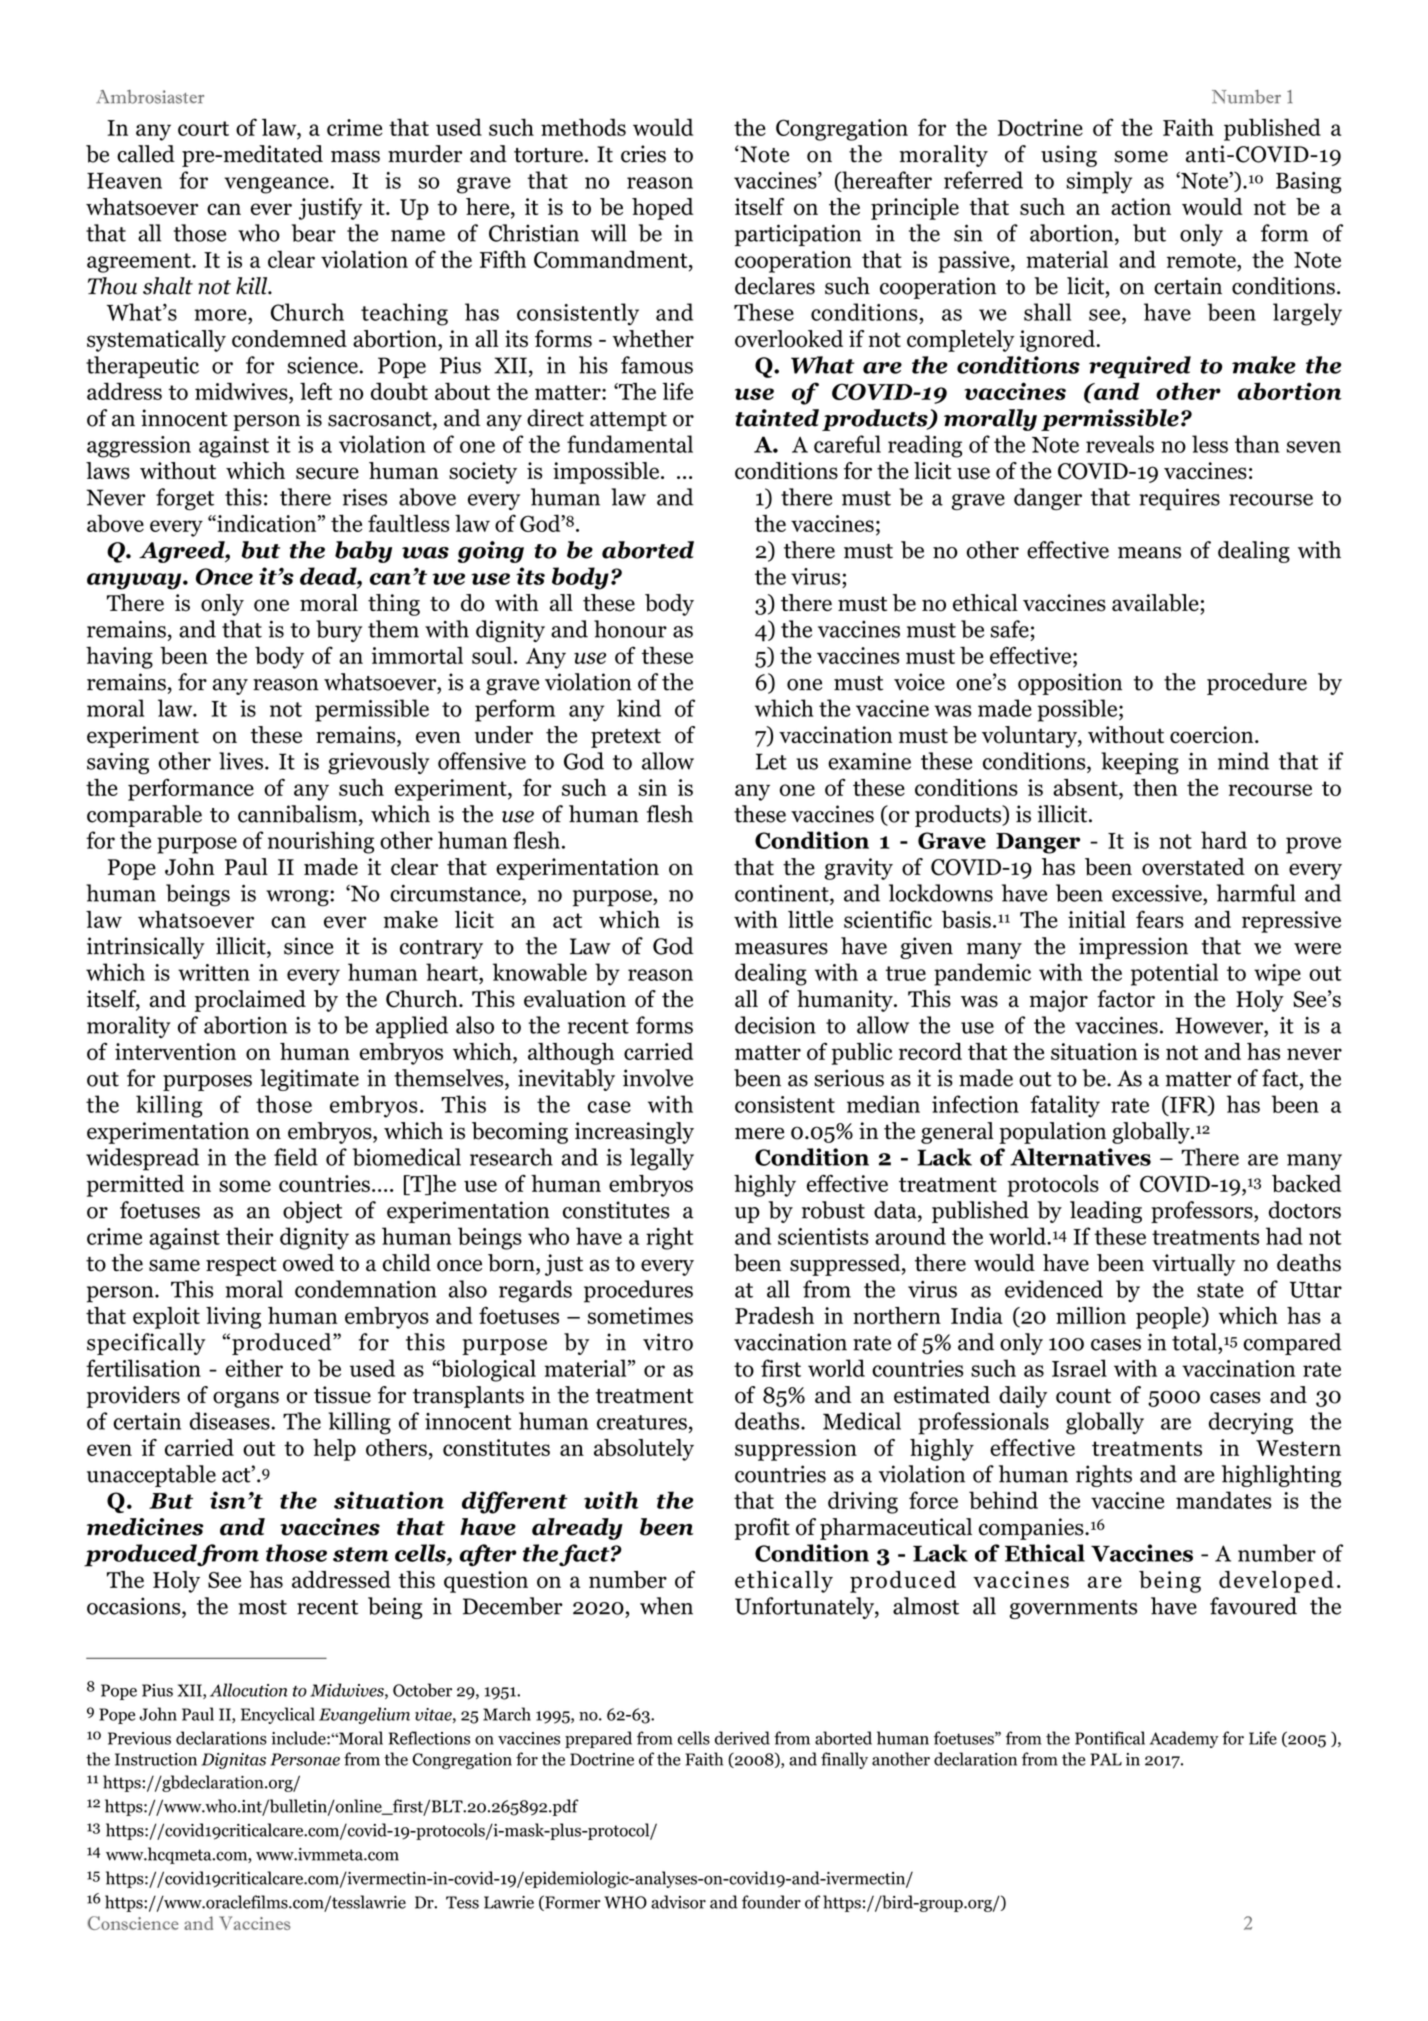  What do you see at coordinates (678, 1902) in the document?
I see `advisor` at bounding box center [678, 1902].
